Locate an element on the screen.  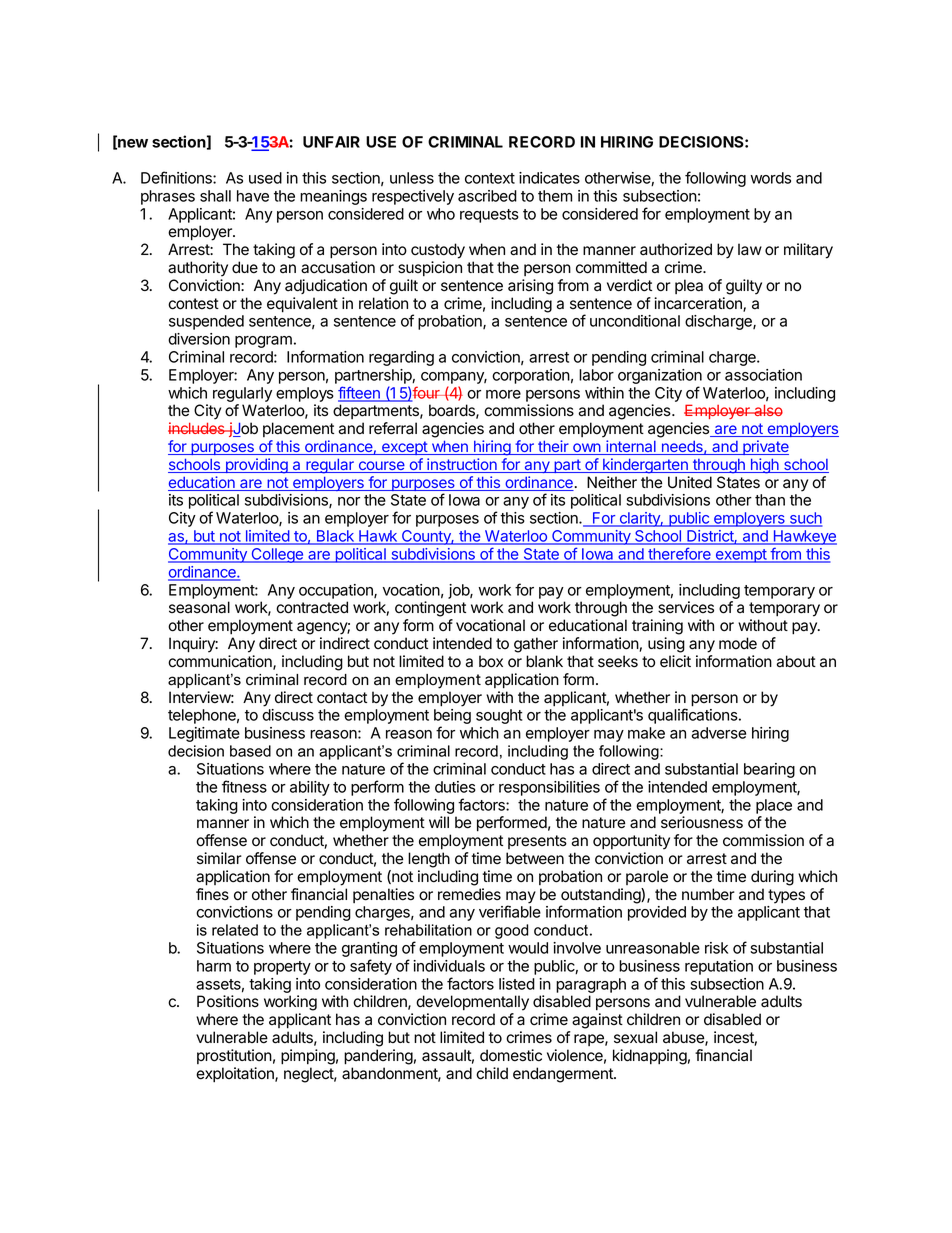
words is located at coordinates (770, 178).
